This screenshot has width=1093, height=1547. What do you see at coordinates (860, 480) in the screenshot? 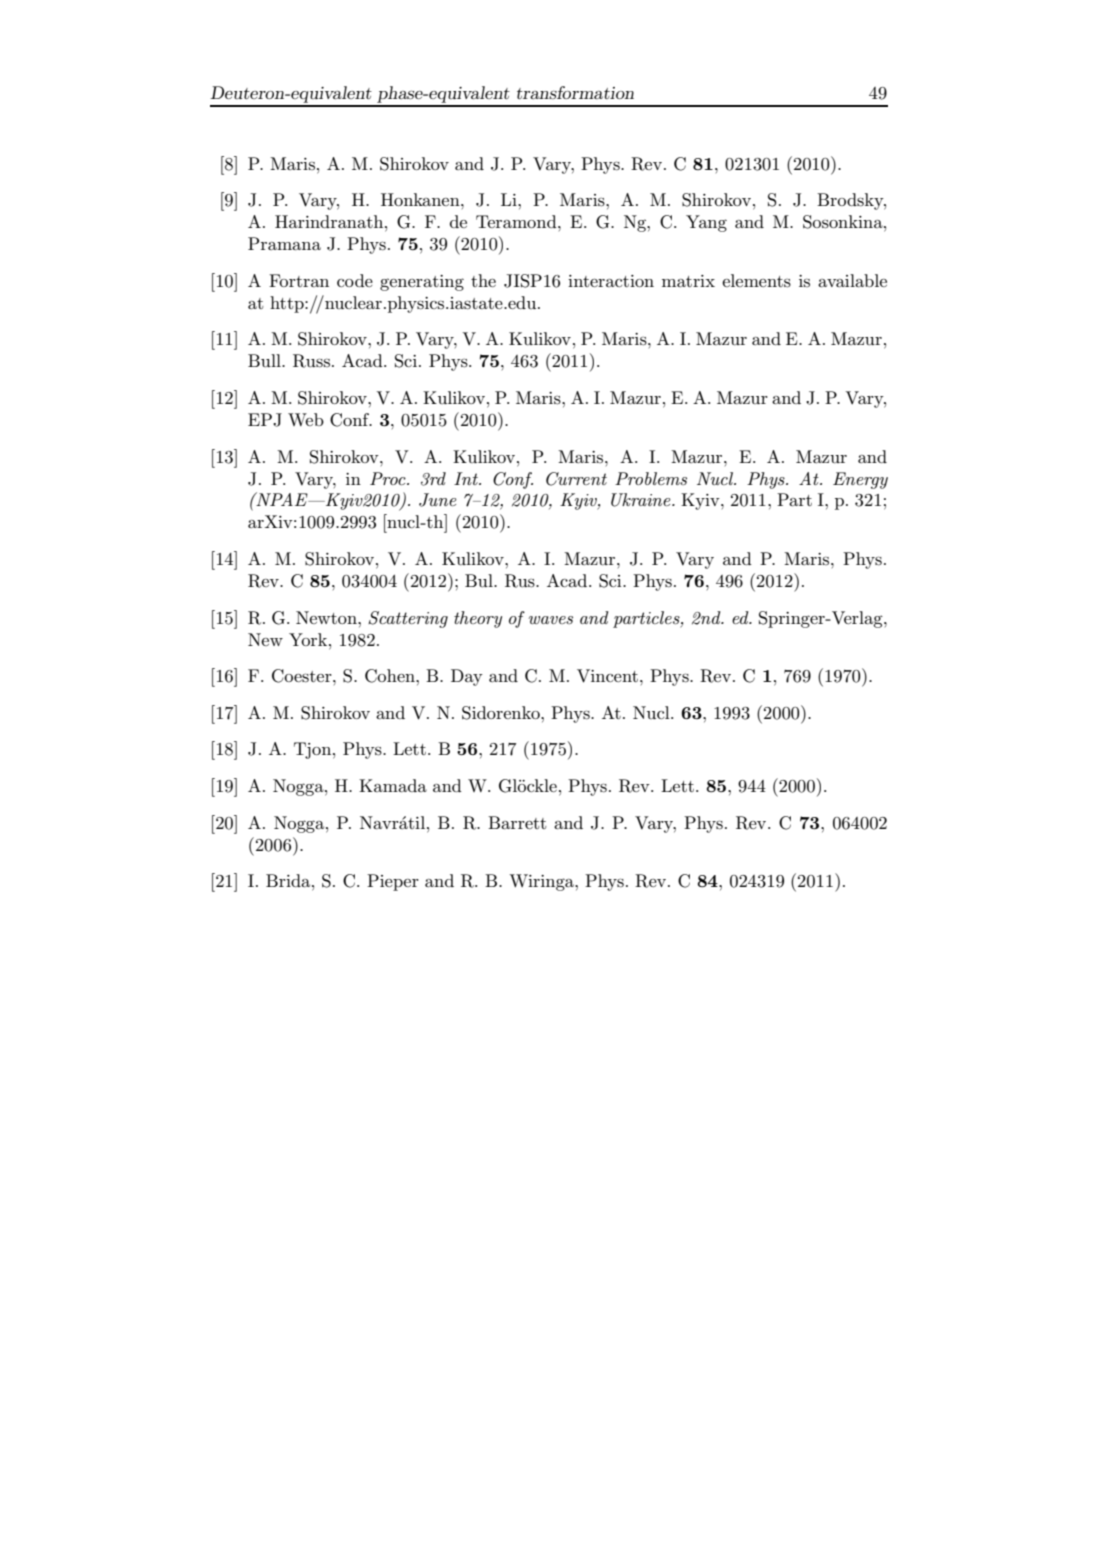
I see `Energy` at bounding box center [860, 480].
